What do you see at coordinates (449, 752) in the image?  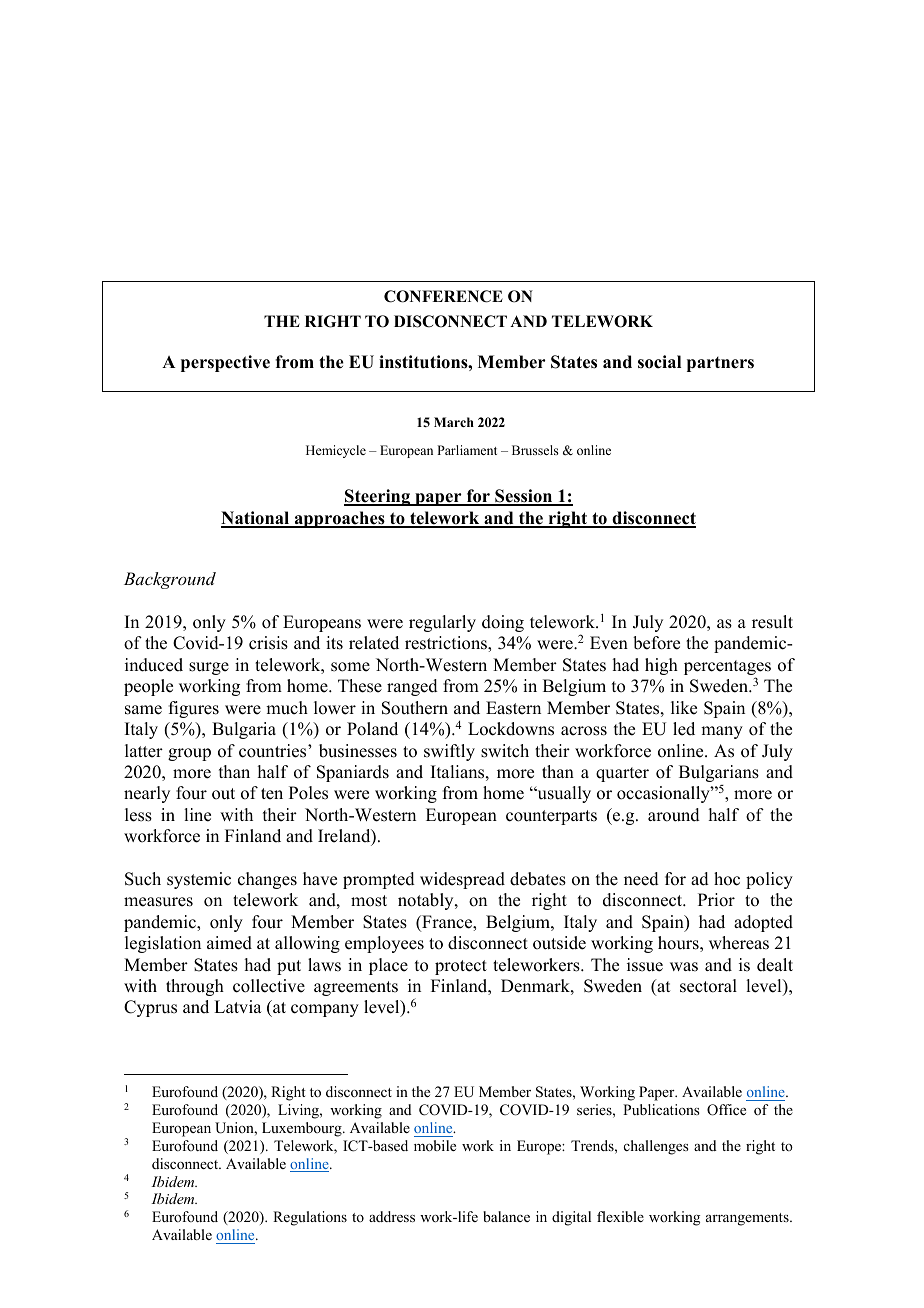 I see `swiftly` at bounding box center [449, 752].
